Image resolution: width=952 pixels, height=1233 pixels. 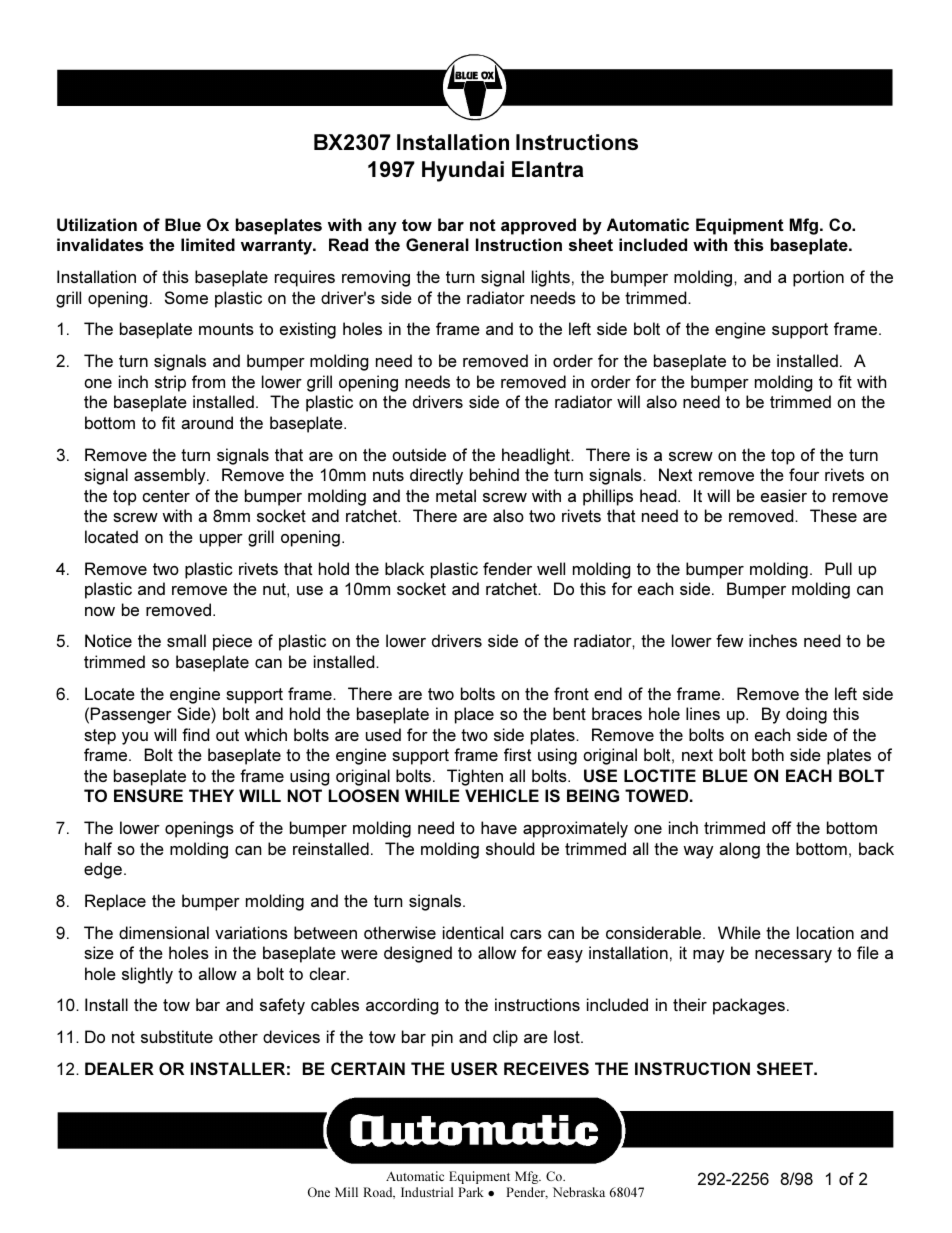 I want to click on limited, so click(x=208, y=244).
